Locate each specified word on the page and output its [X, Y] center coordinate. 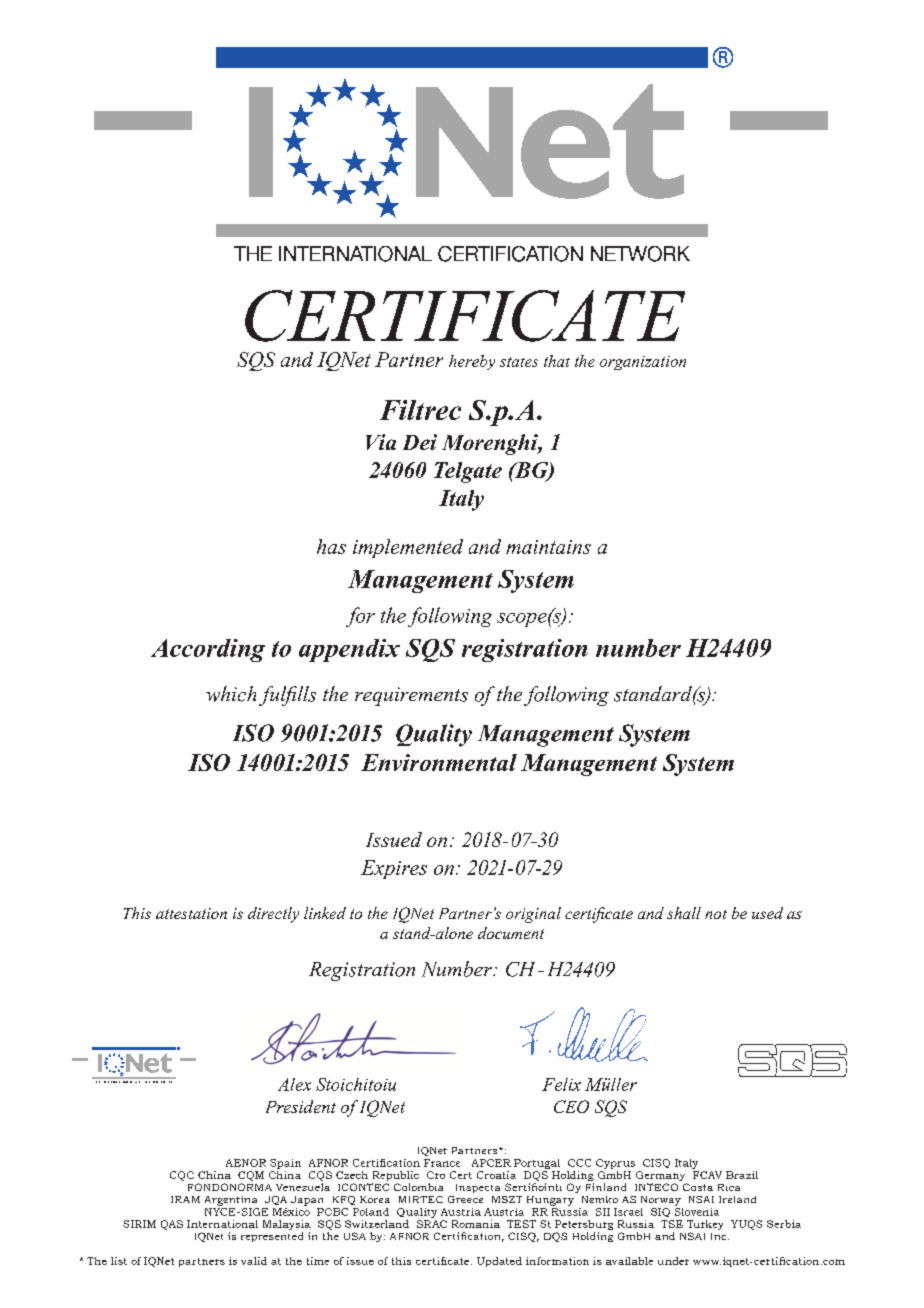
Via [381, 442]
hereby [472, 362]
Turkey [705, 1226]
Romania [476, 1224]
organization [643, 363]
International [222, 1224]
